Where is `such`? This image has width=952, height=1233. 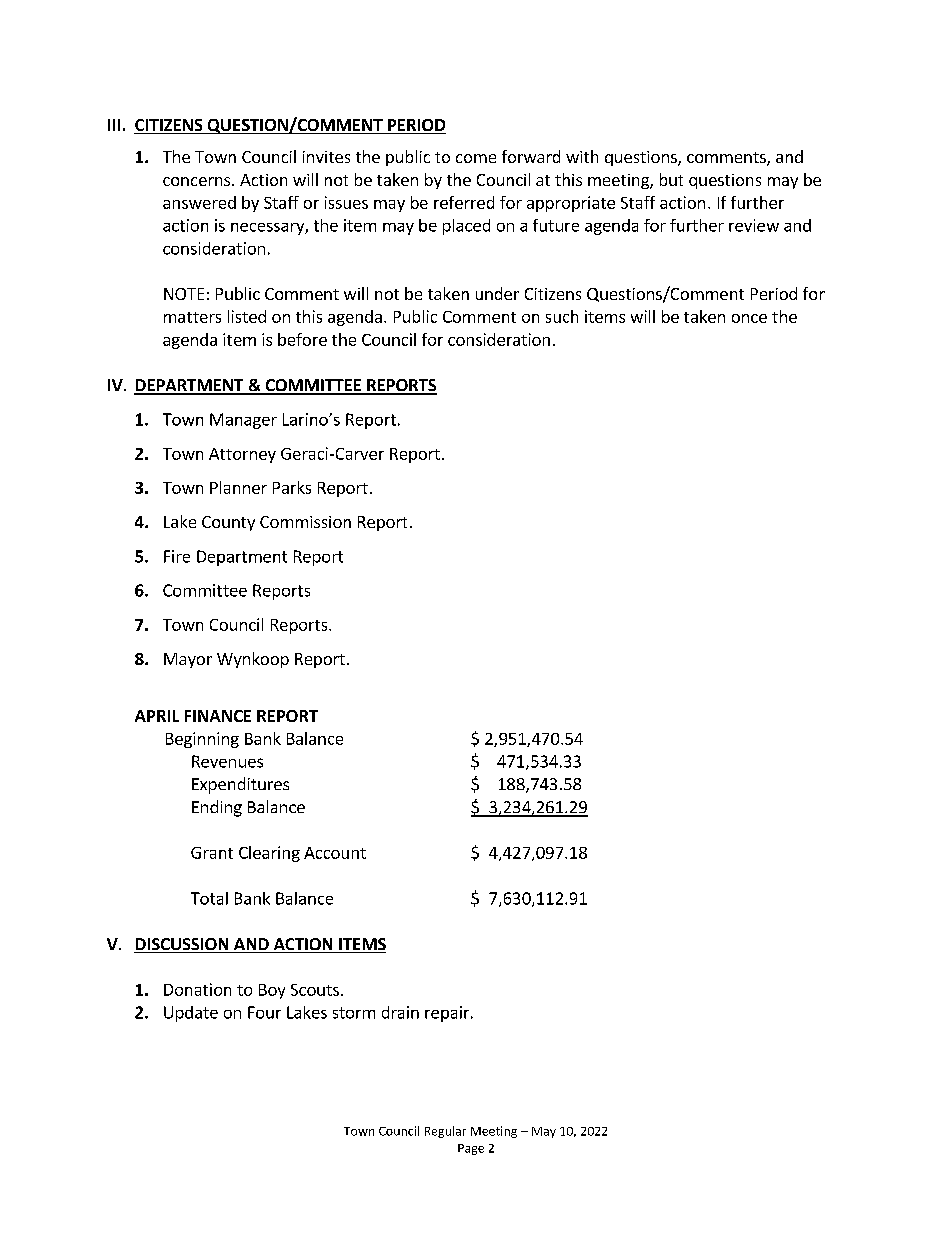 such is located at coordinates (562, 316).
